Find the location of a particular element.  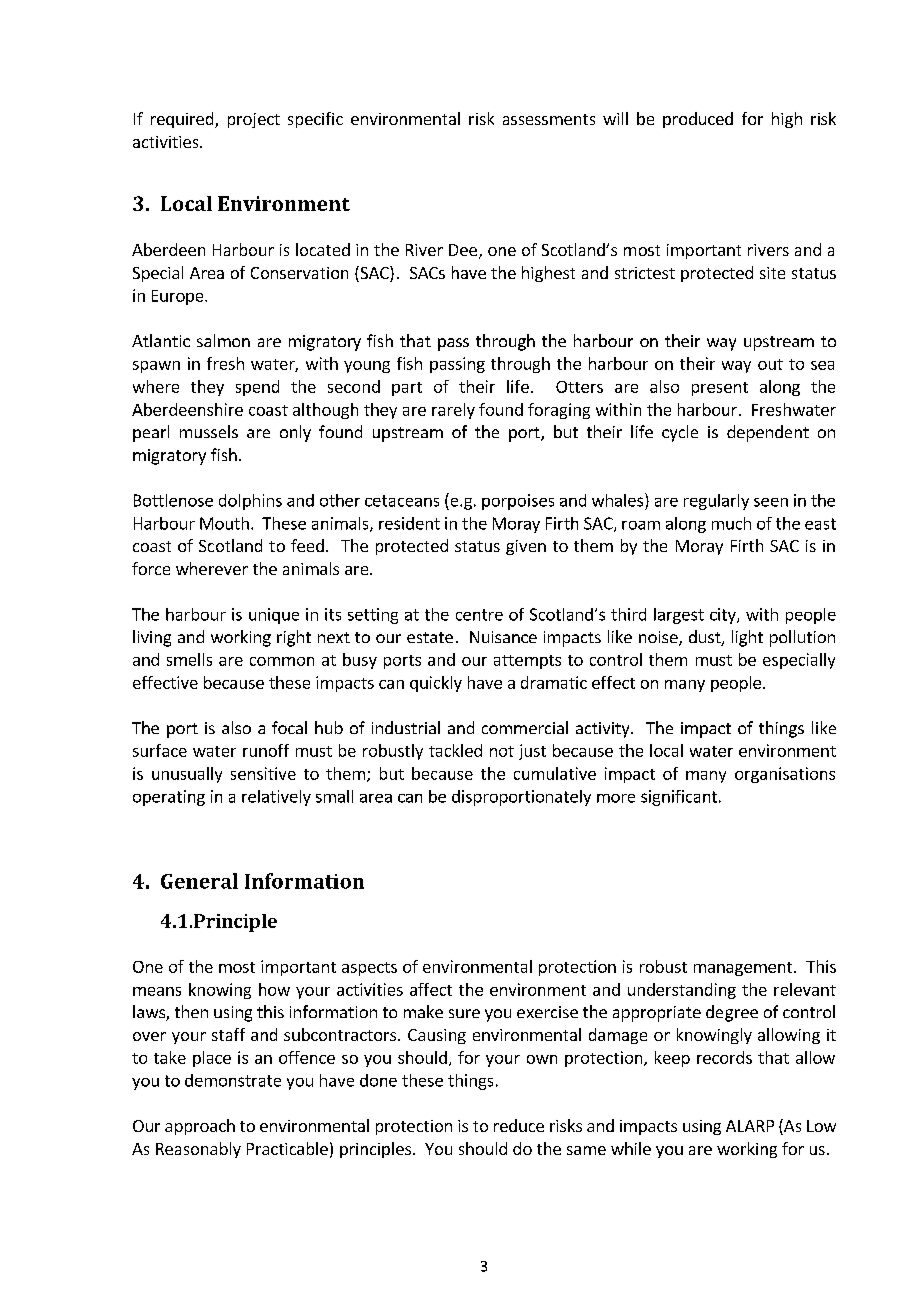

Nuisance is located at coordinates (503, 637).
